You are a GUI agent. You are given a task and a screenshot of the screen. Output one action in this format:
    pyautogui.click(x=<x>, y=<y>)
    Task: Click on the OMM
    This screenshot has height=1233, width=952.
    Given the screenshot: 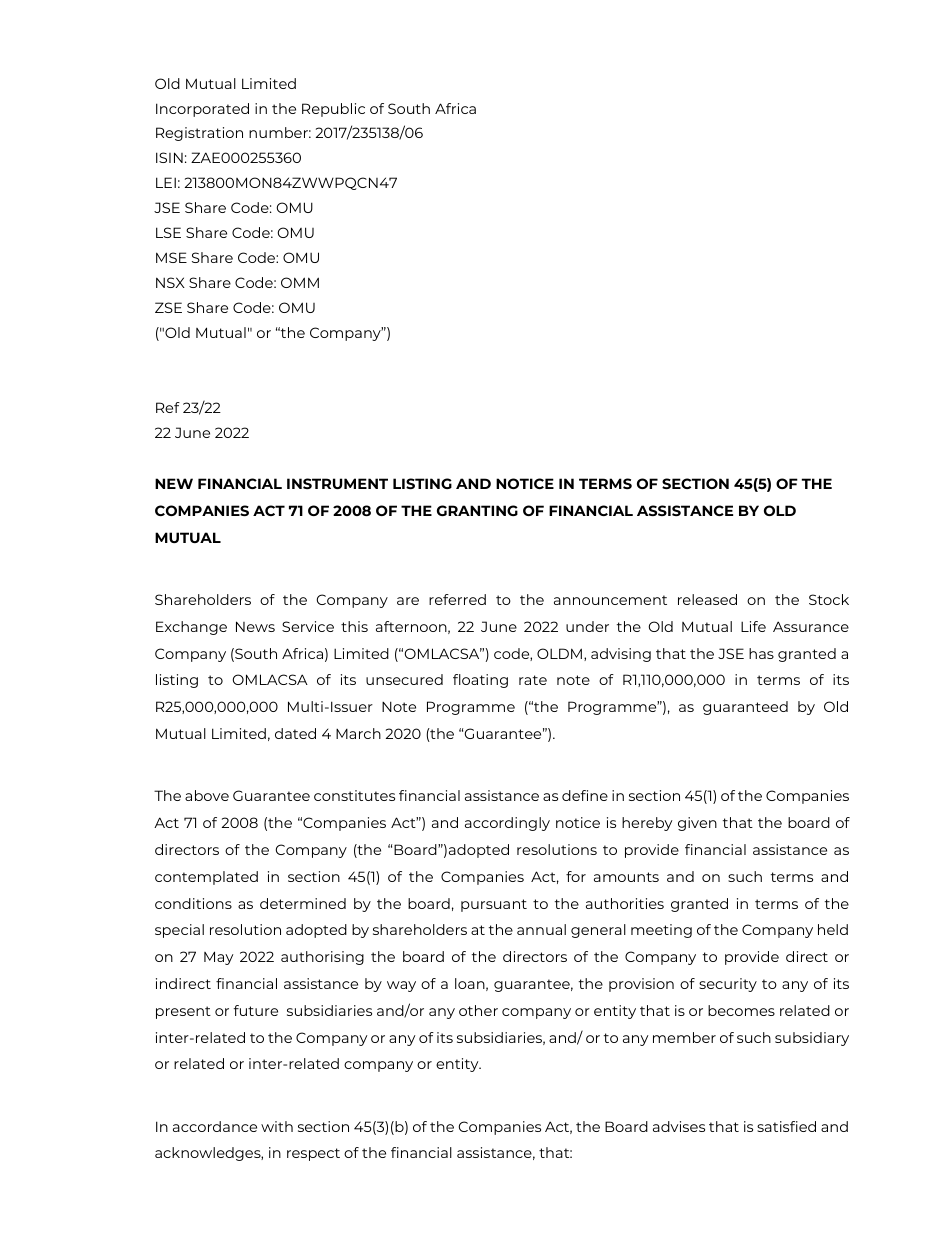 What is the action you would take?
    pyautogui.click(x=300, y=282)
